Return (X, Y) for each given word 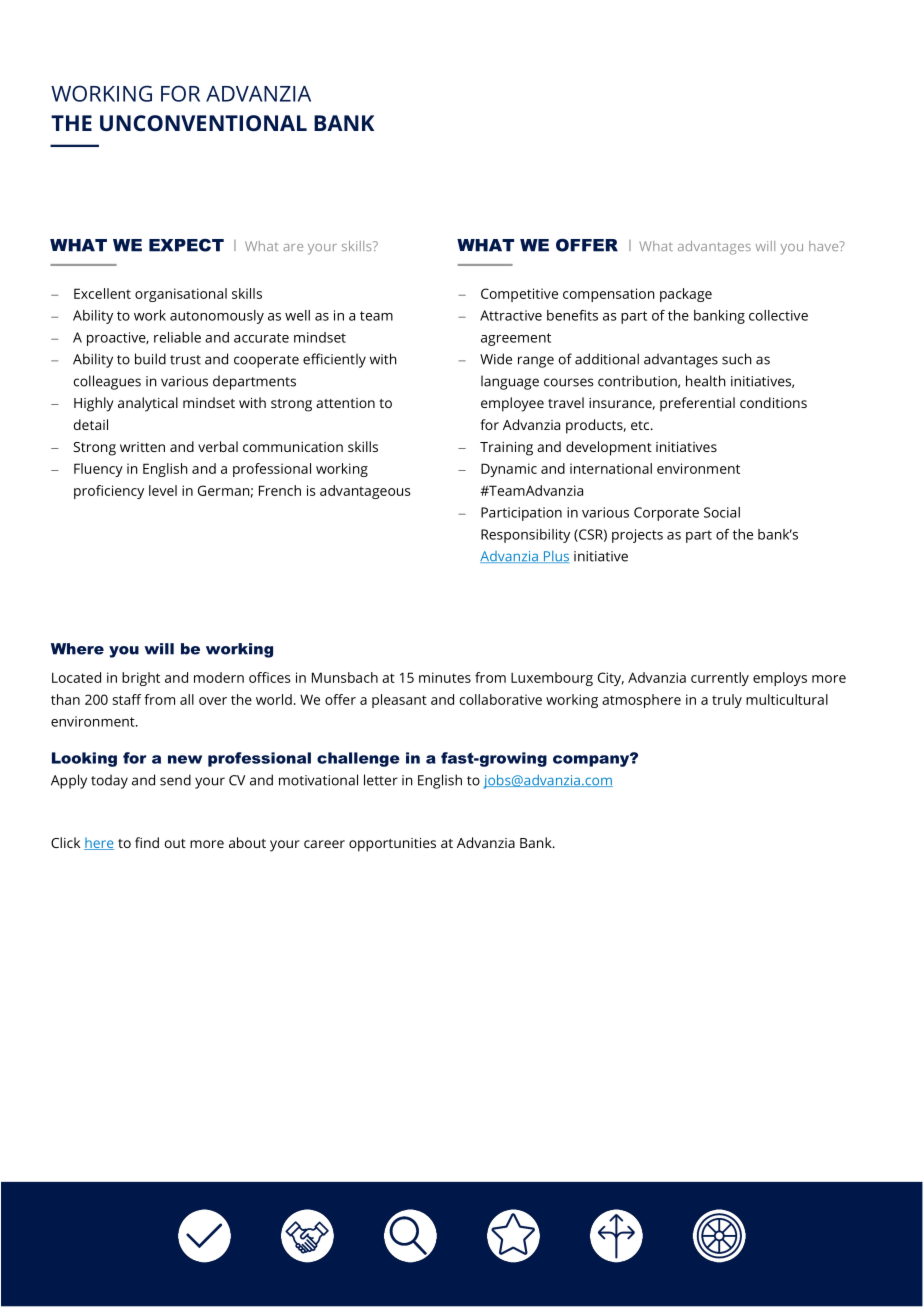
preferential (697, 404)
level (163, 490)
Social (722, 512)
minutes (445, 677)
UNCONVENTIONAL (203, 123)
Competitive (519, 295)
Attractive (511, 315)
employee (512, 404)
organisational (181, 295)
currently (720, 679)
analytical (148, 404)
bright (141, 679)
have (825, 246)
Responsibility (525, 536)
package (686, 295)
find (147, 842)
